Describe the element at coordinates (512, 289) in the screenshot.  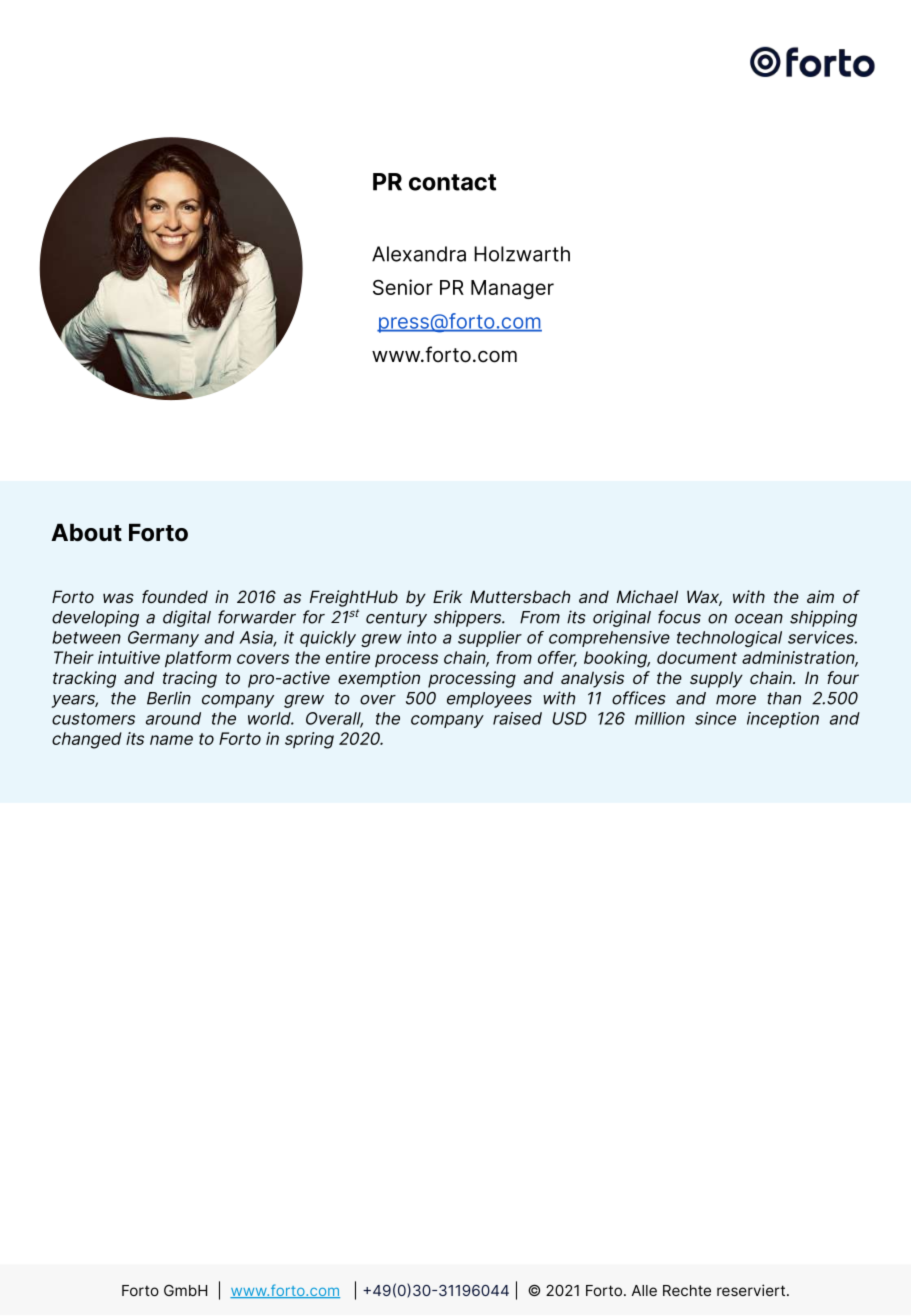
I see `Manager` at that location.
